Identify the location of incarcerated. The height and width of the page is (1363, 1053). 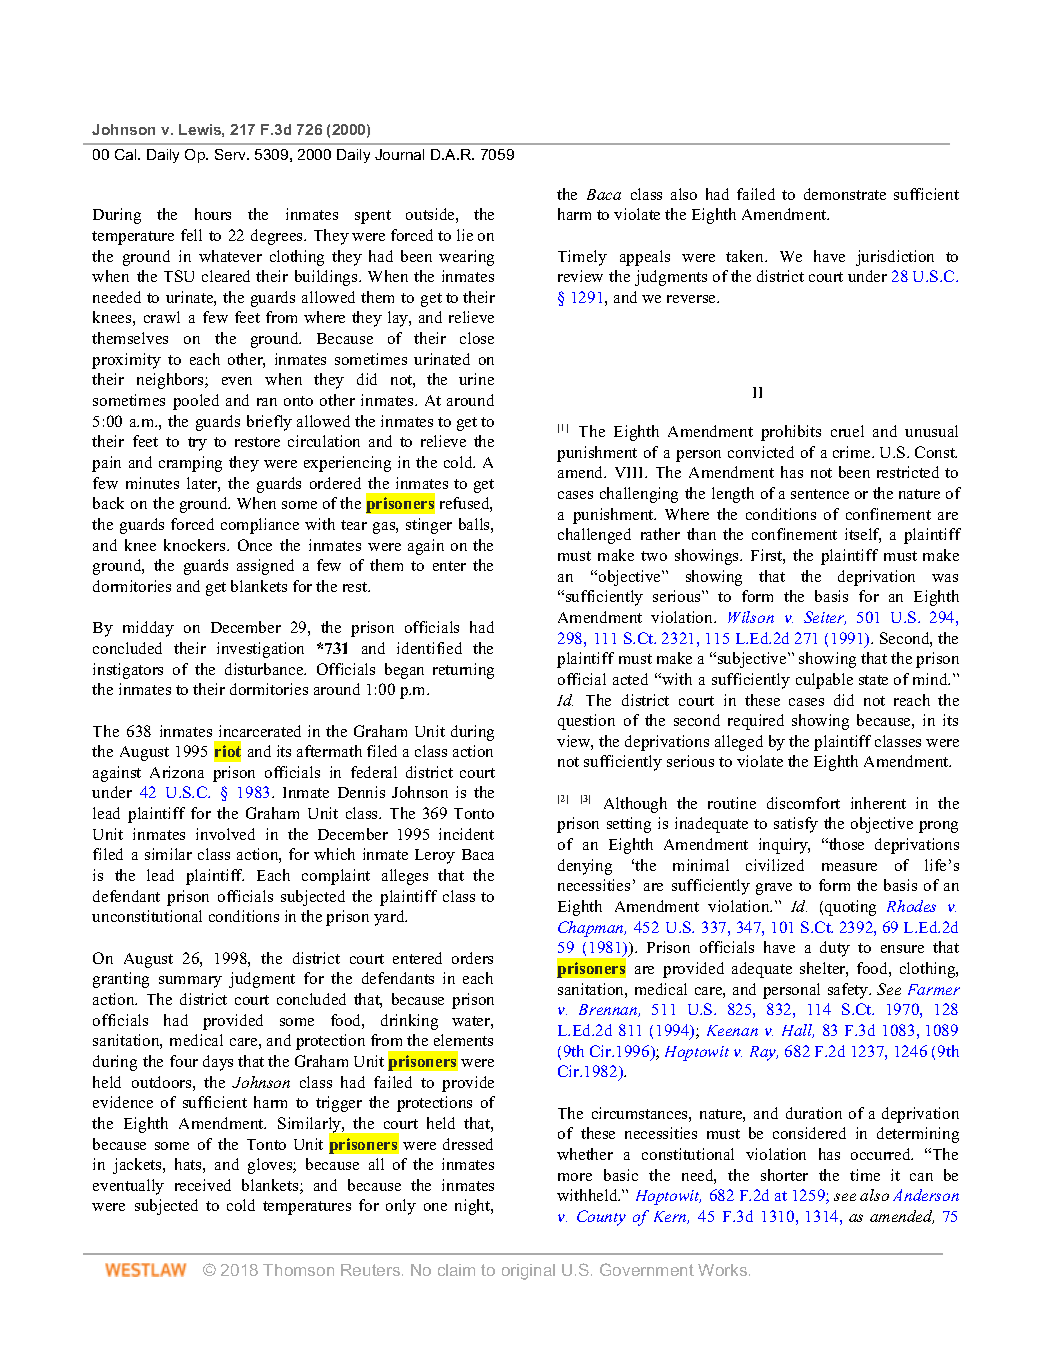
(260, 731).
